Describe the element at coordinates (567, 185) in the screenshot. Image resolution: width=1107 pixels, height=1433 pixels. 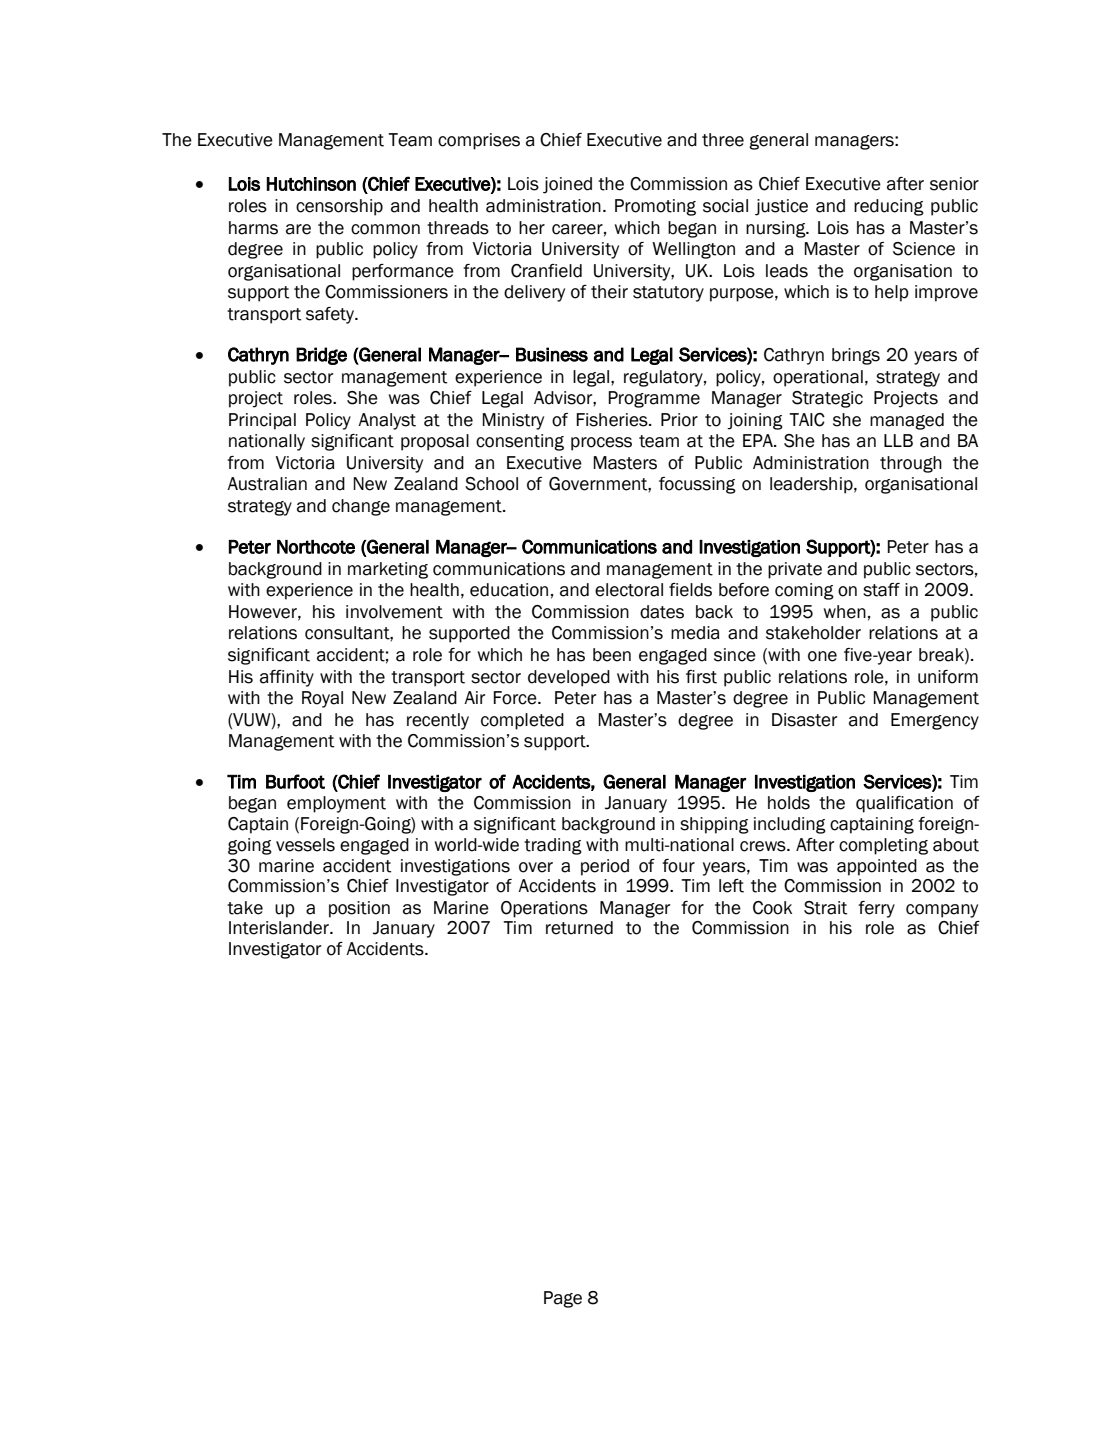
I see `joined` at that location.
